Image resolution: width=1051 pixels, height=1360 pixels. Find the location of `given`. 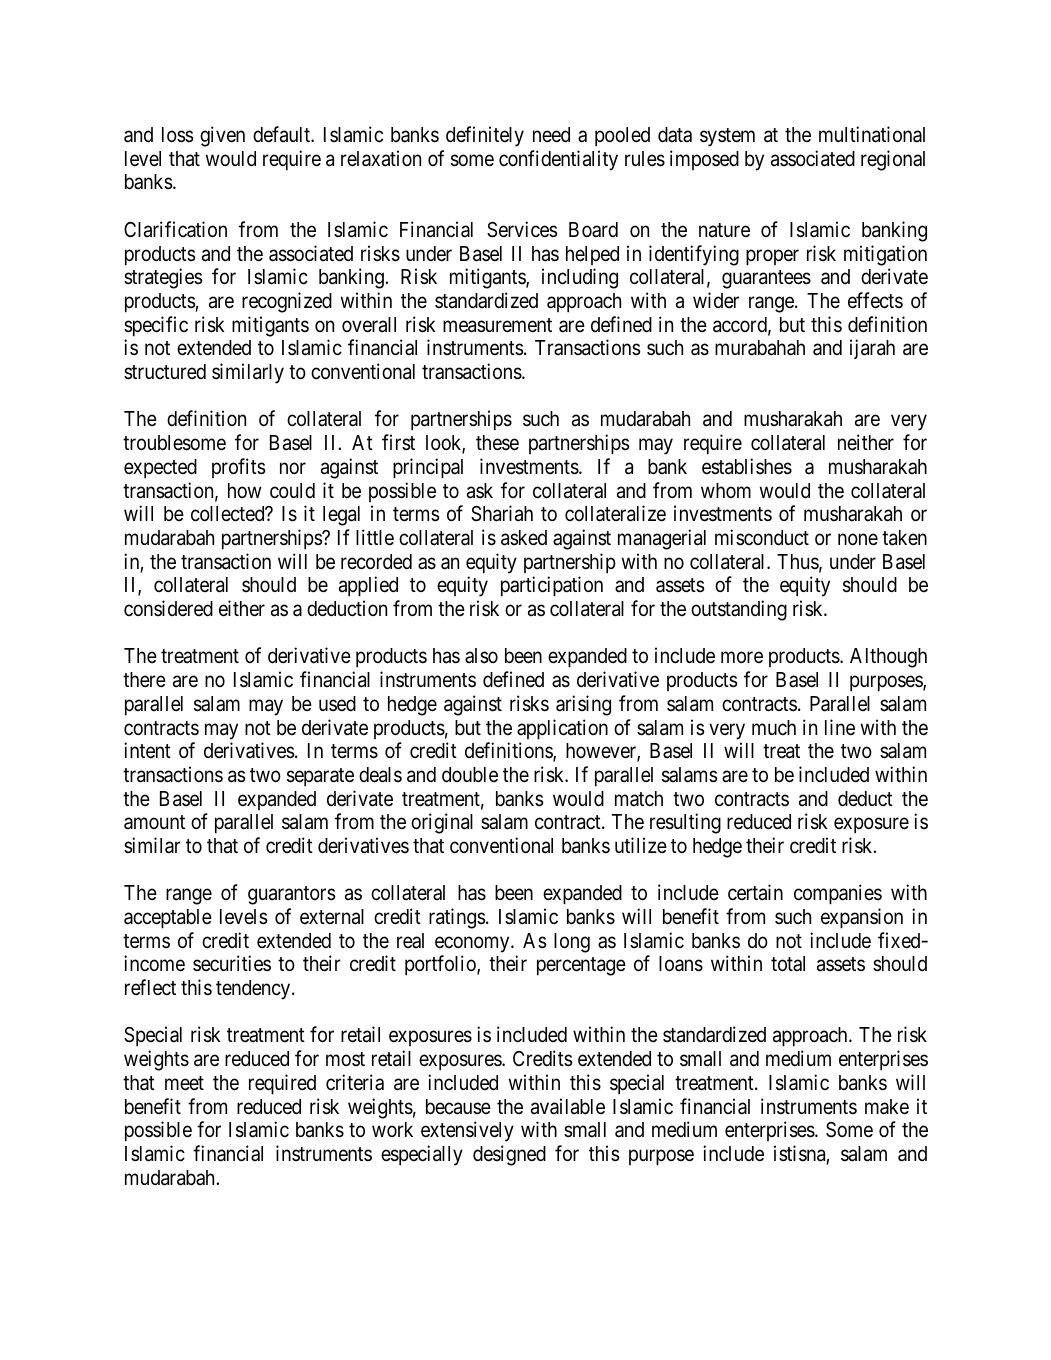

given is located at coordinates (222, 136).
